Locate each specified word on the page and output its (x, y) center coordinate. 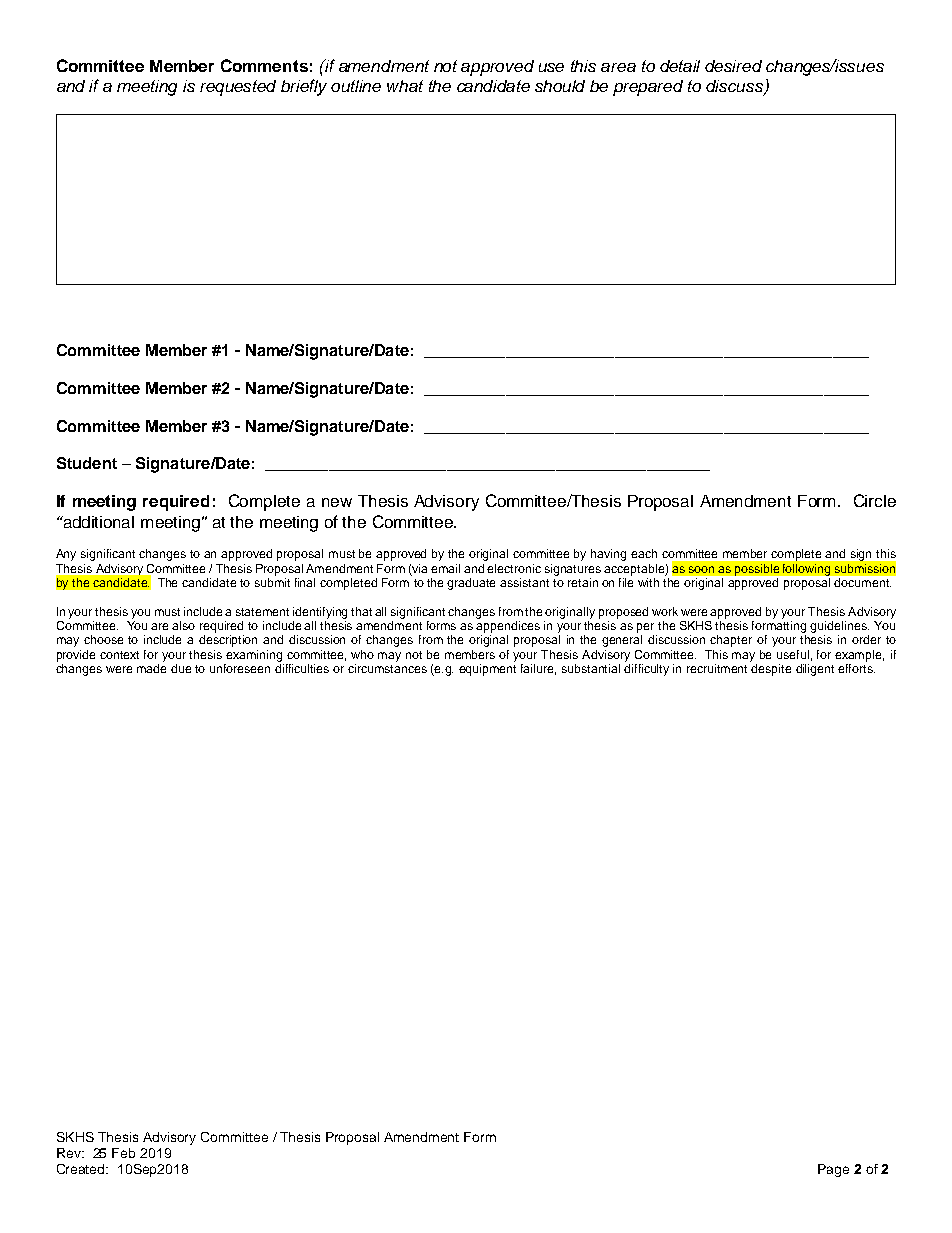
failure (538, 669)
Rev (70, 1153)
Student (87, 463)
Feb (123, 1153)
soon (701, 569)
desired (733, 66)
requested (238, 88)
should (560, 86)
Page (833, 1170)
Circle (875, 500)
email (445, 568)
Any (66, 555)
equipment (487, 668)
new (337, 502)
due (181, 668)
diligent (815, 670)
